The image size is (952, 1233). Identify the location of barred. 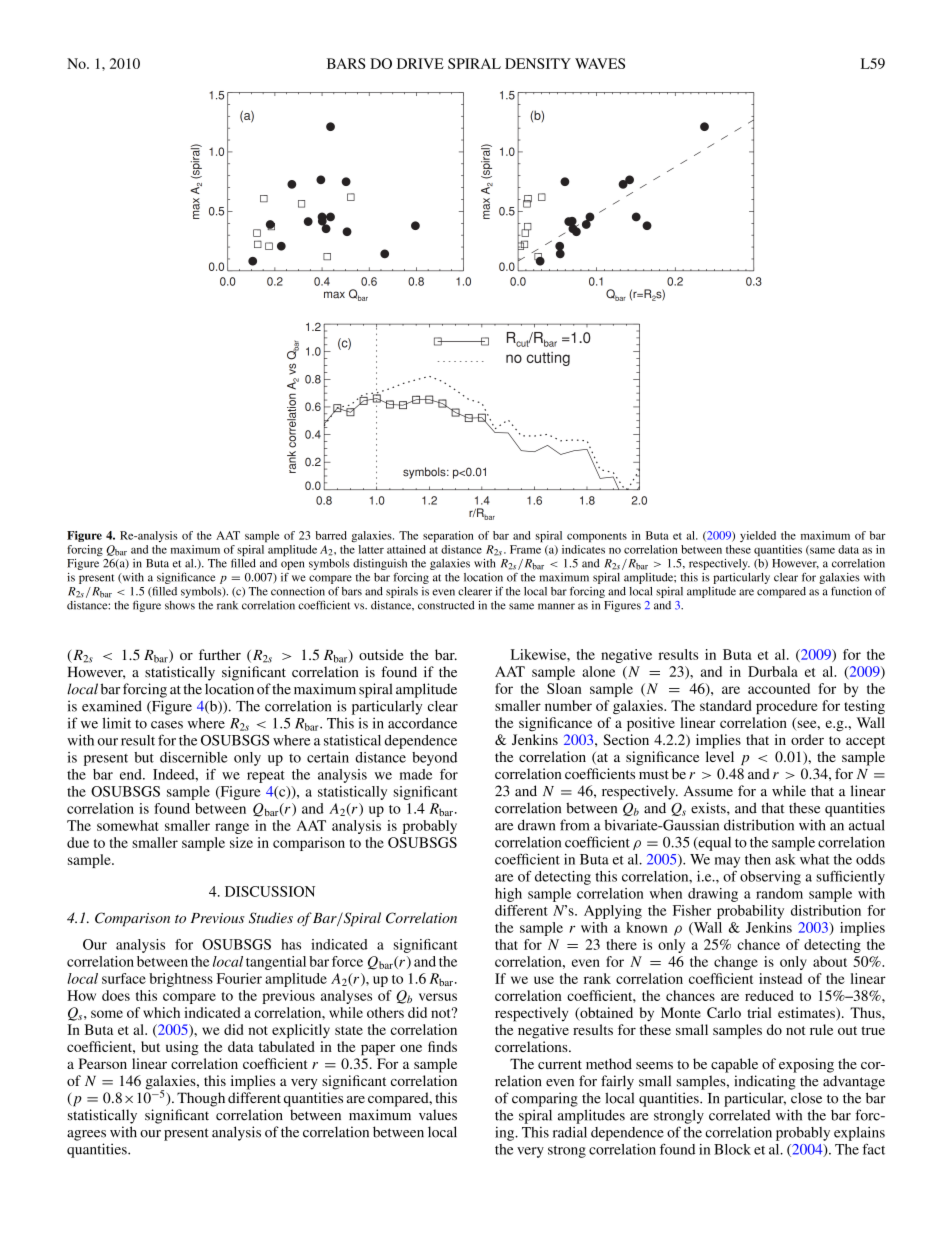
(331, 535).
